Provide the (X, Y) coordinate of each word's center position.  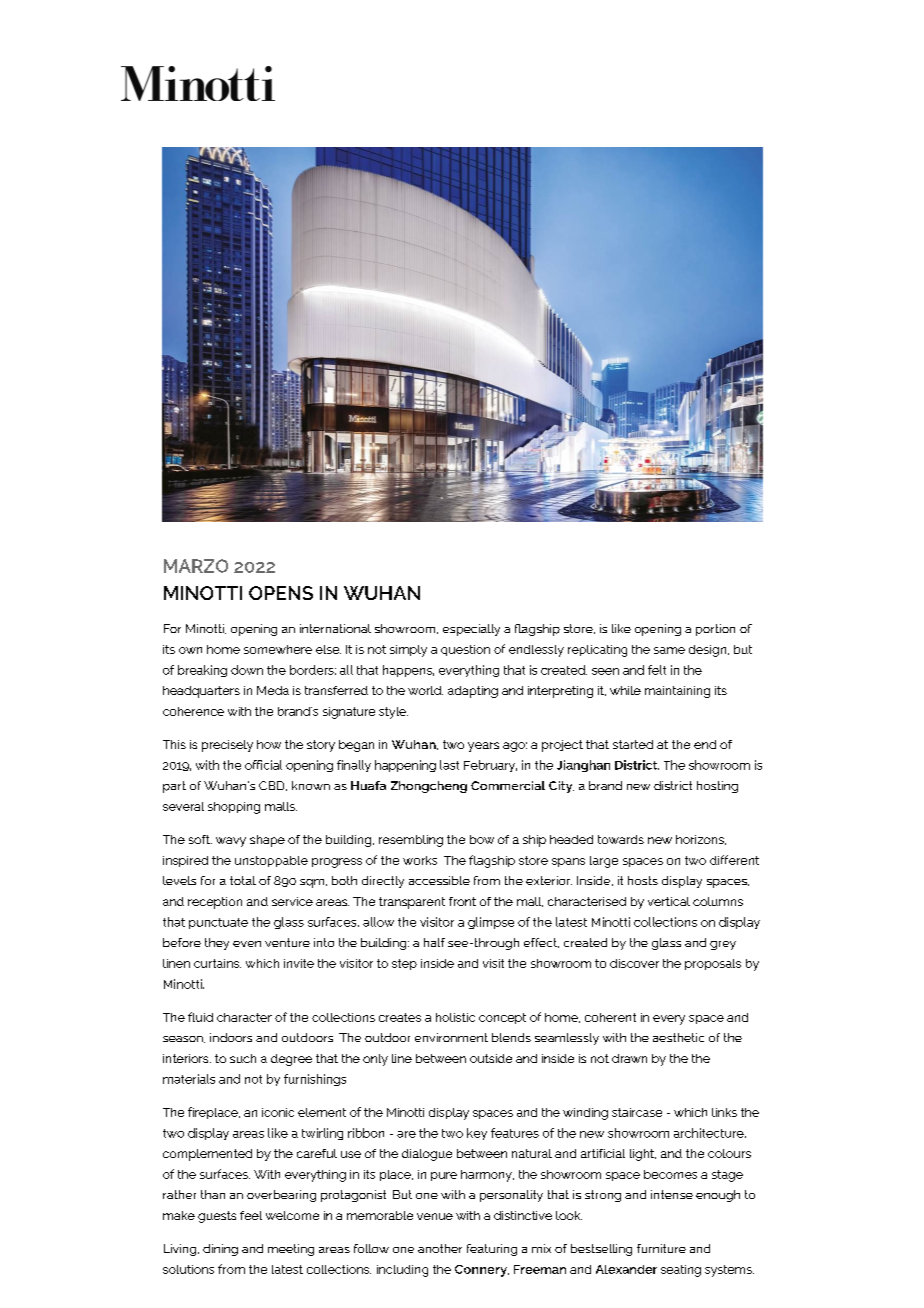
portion (715, 630)
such (243, 1058)
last (449, 765)
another (440, 1248)
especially (471, 630)
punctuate (218, 923)
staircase (637, 1112)
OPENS (281, 593)
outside (491, 1058)
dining (220, 1250)
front (462, 901)
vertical (669, 901)
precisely (227, 746)
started (633, 744)
